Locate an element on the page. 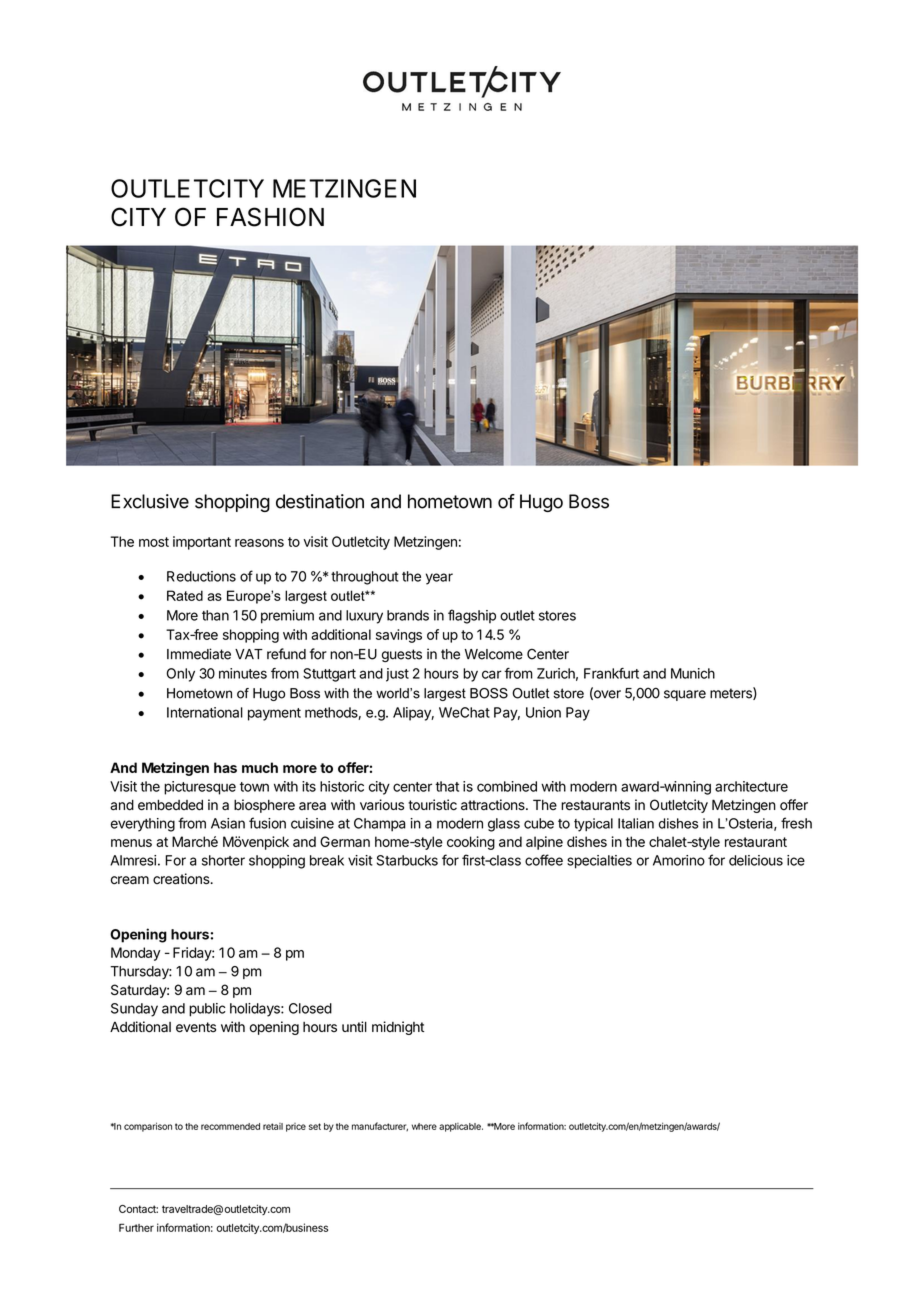 This document has height=1308, width=924. destination is located at coordinates (320, 501).
